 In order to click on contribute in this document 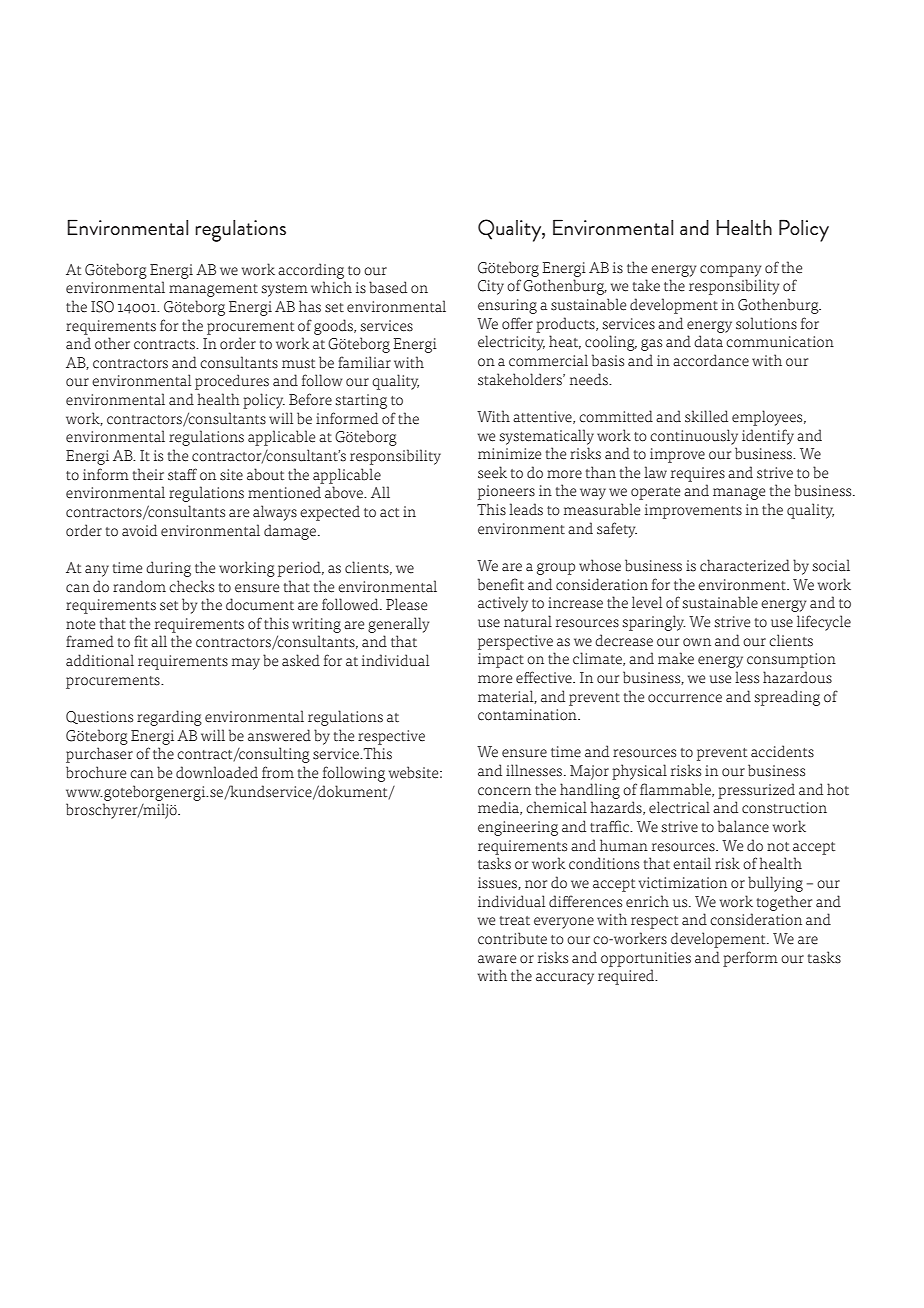, I will do `click(512, 938)`.
